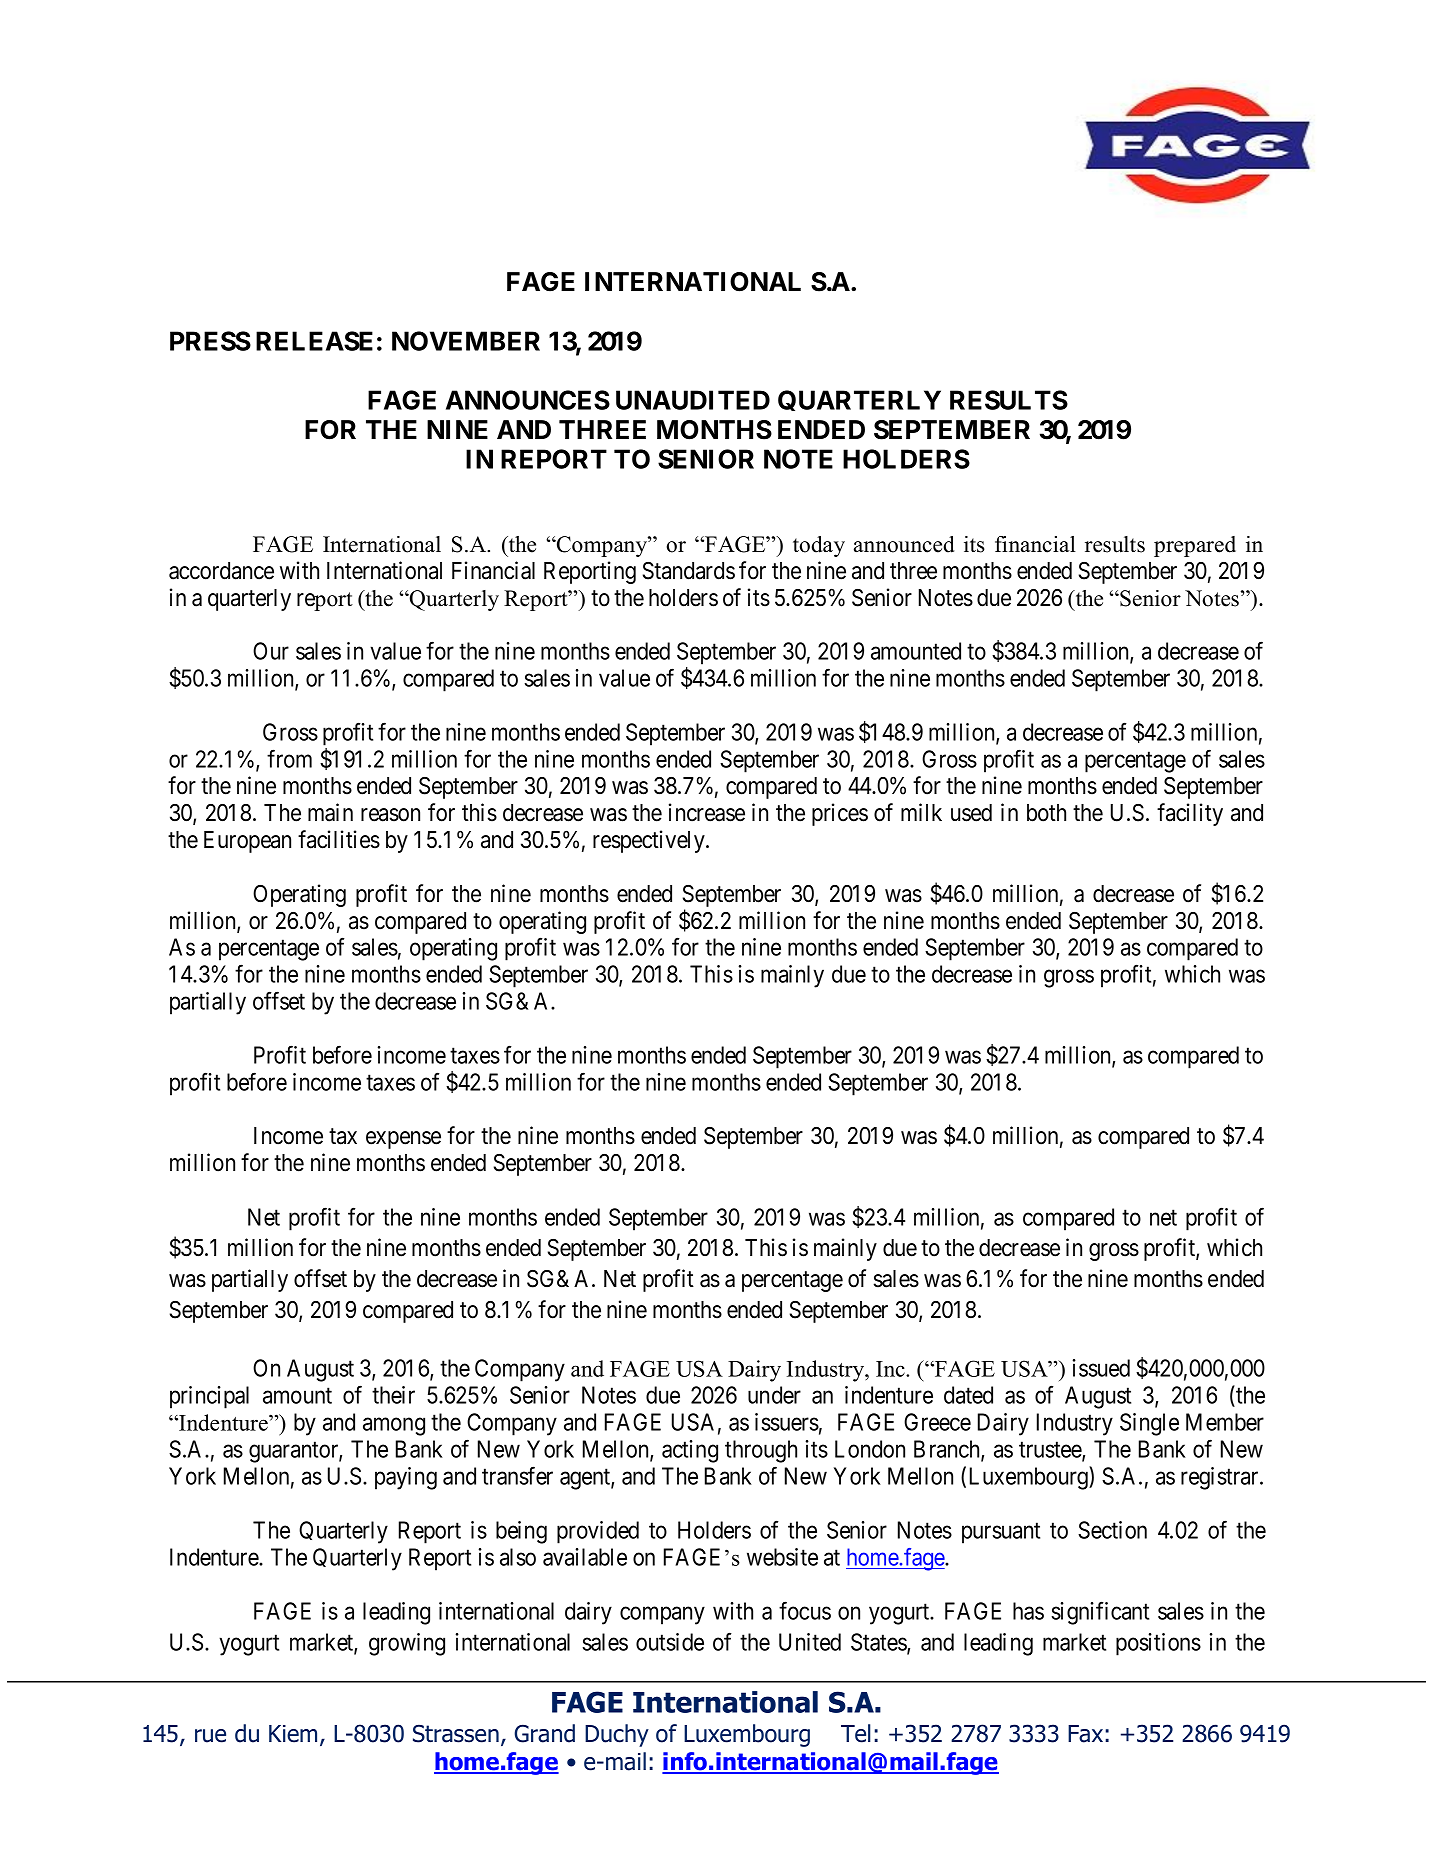 The height and width of the screenshot is (1854, 1433). Describe the element at coordinates (528, 400) in the screenshot. I see `ANNOUNCES` at that location.
